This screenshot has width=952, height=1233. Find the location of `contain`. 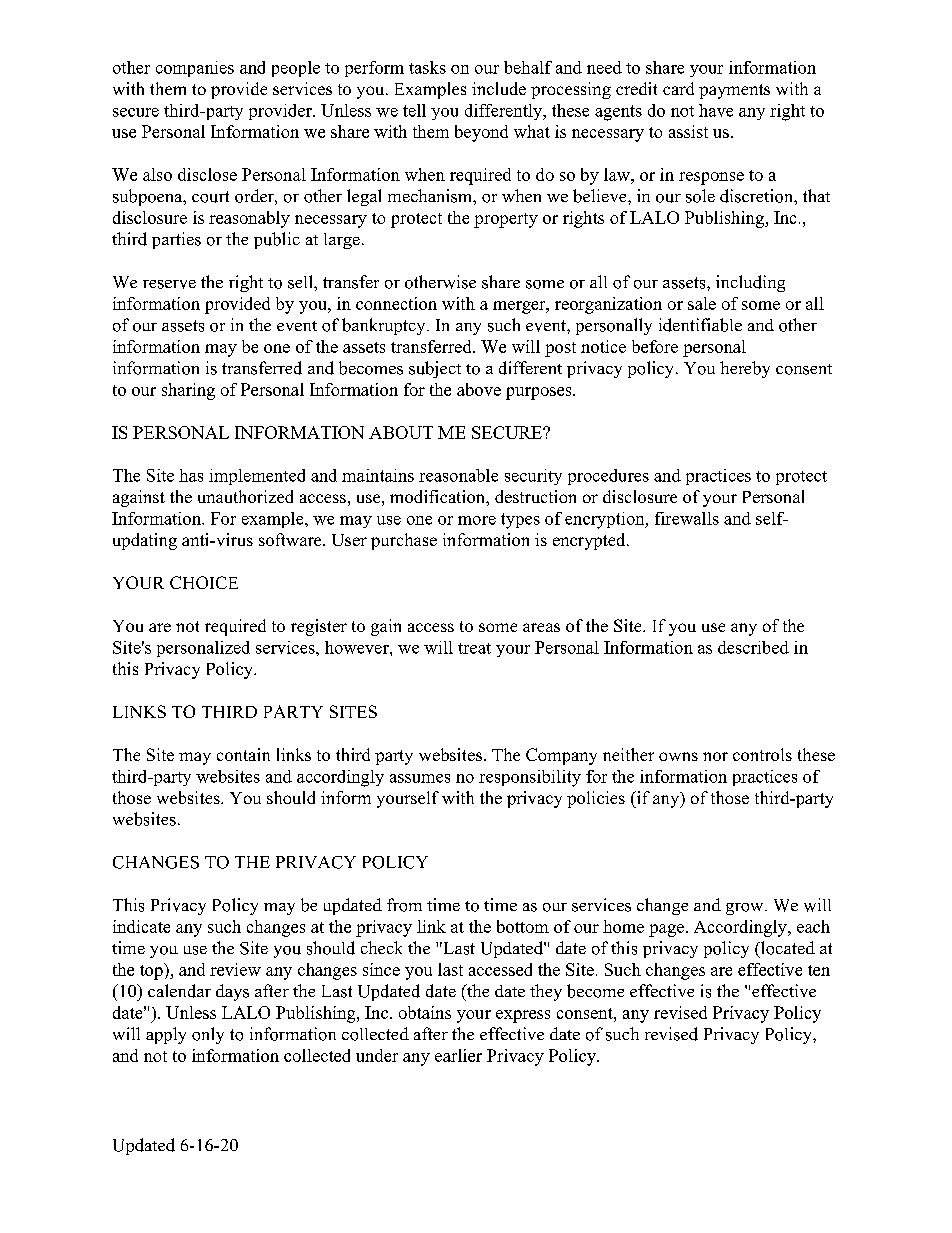

contain is located at coordinates (243, 754).
